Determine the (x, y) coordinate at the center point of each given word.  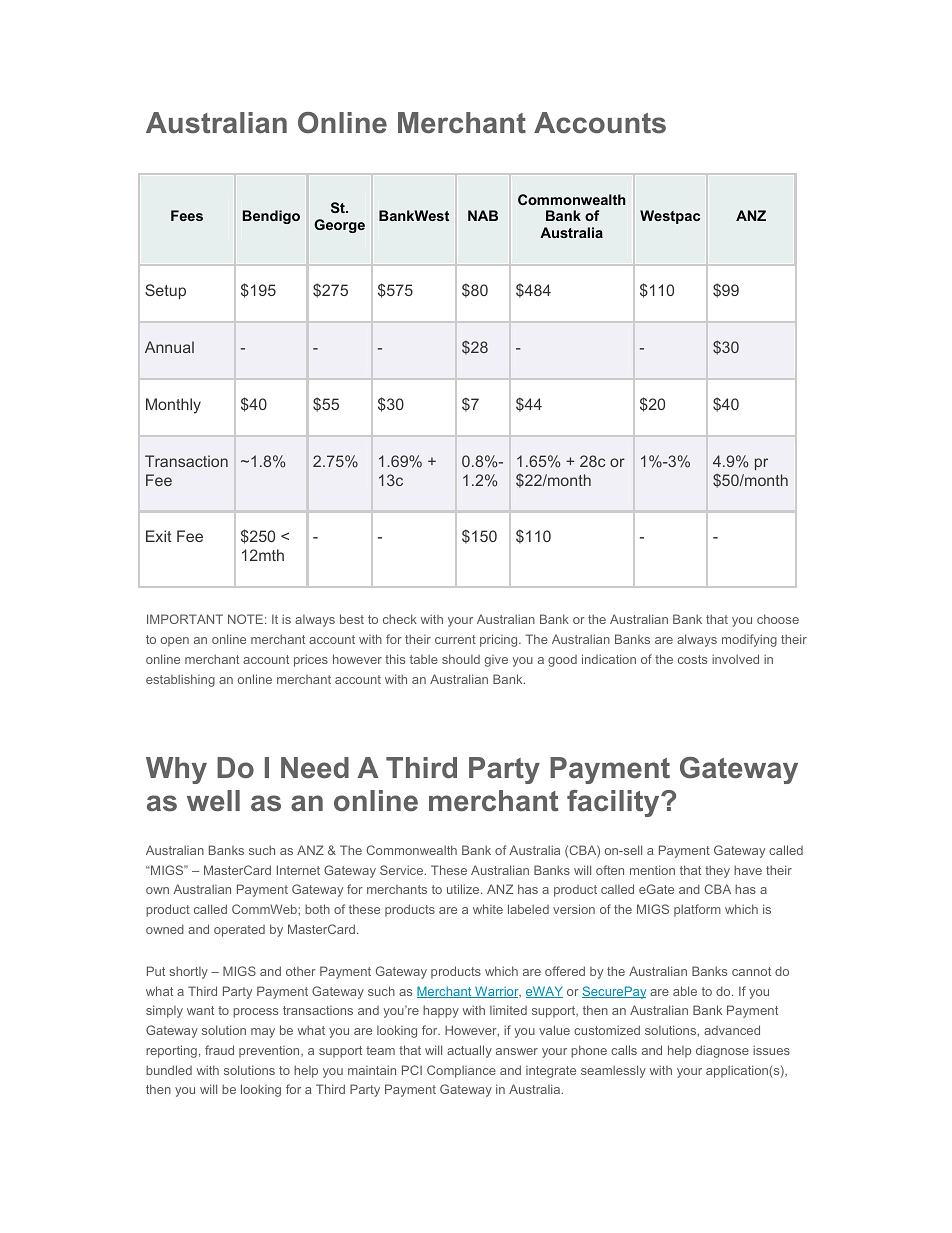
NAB (483, 215)
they (717, 871)
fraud (219, 1050)
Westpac (670, 217)
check (400, 619)
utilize (464, 889)
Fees (187, 215)
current (455, 639)
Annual (169, 347)
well (213, 801)
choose (778, 619)
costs (692, 659)
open (175, 642)
